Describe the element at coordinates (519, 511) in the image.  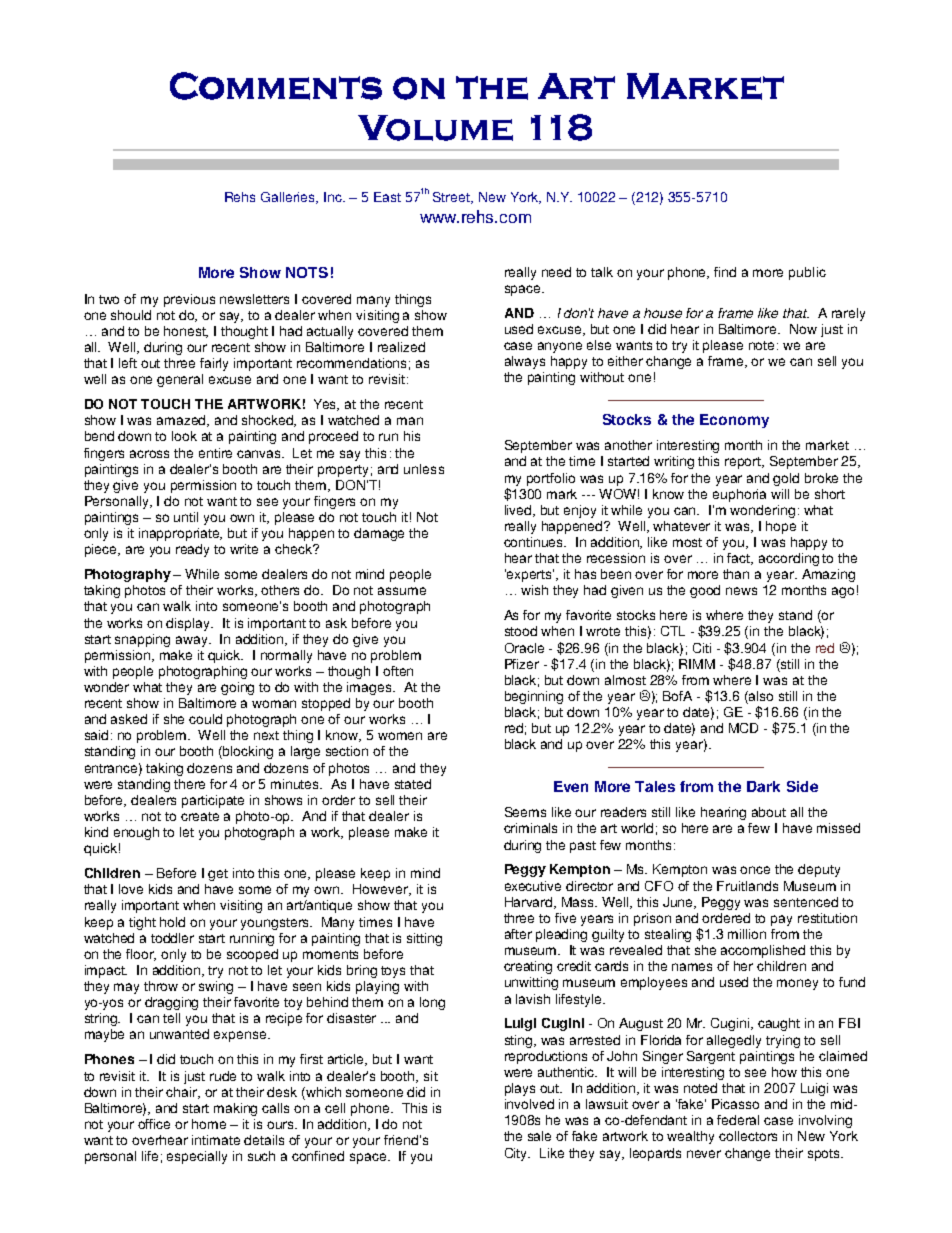
I see `lived` at that location.
